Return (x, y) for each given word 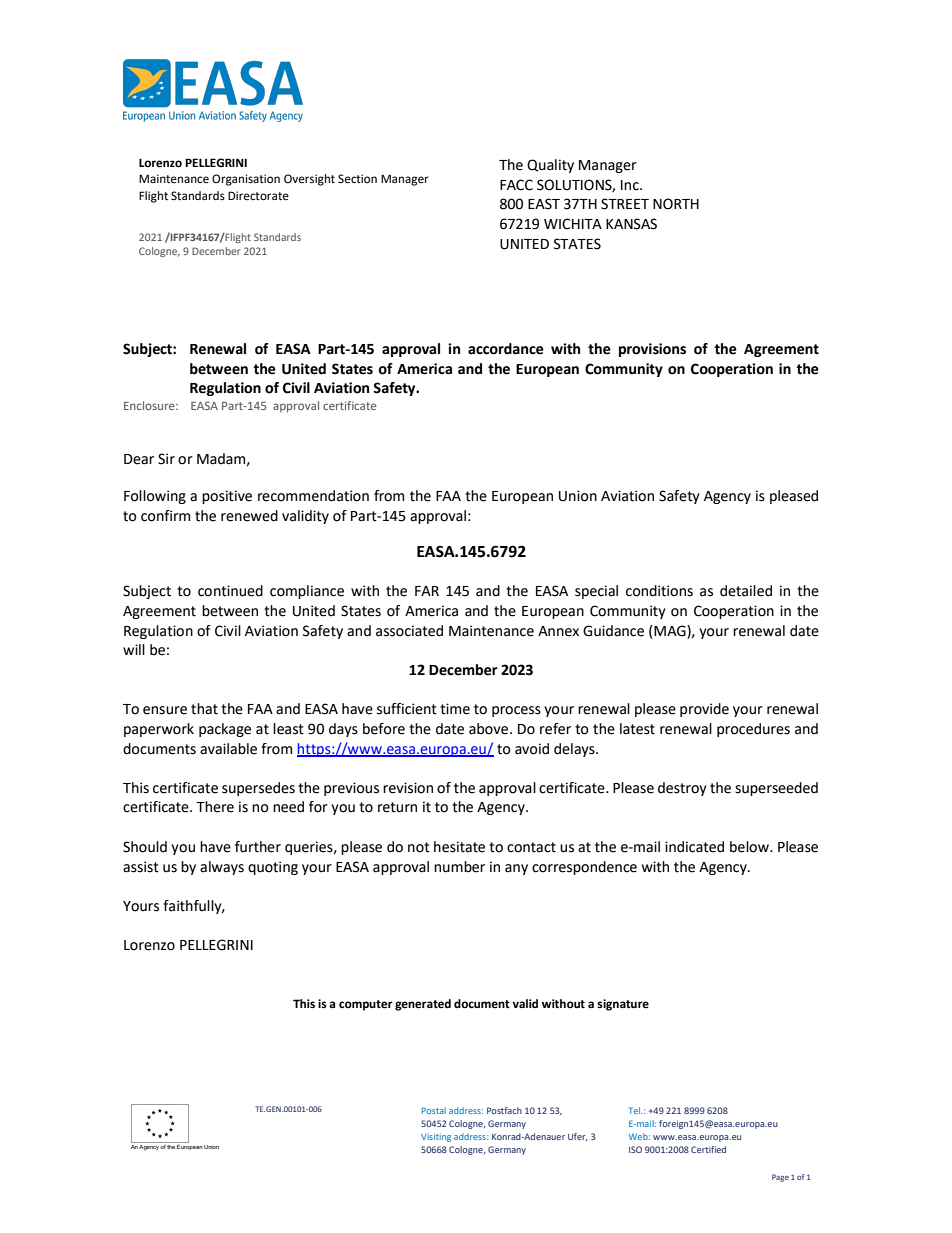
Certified (708, 1149)
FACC (516, 185)
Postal (434, 1110)
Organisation (246, 180)
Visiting (436, 1137)
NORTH (676, 204)
